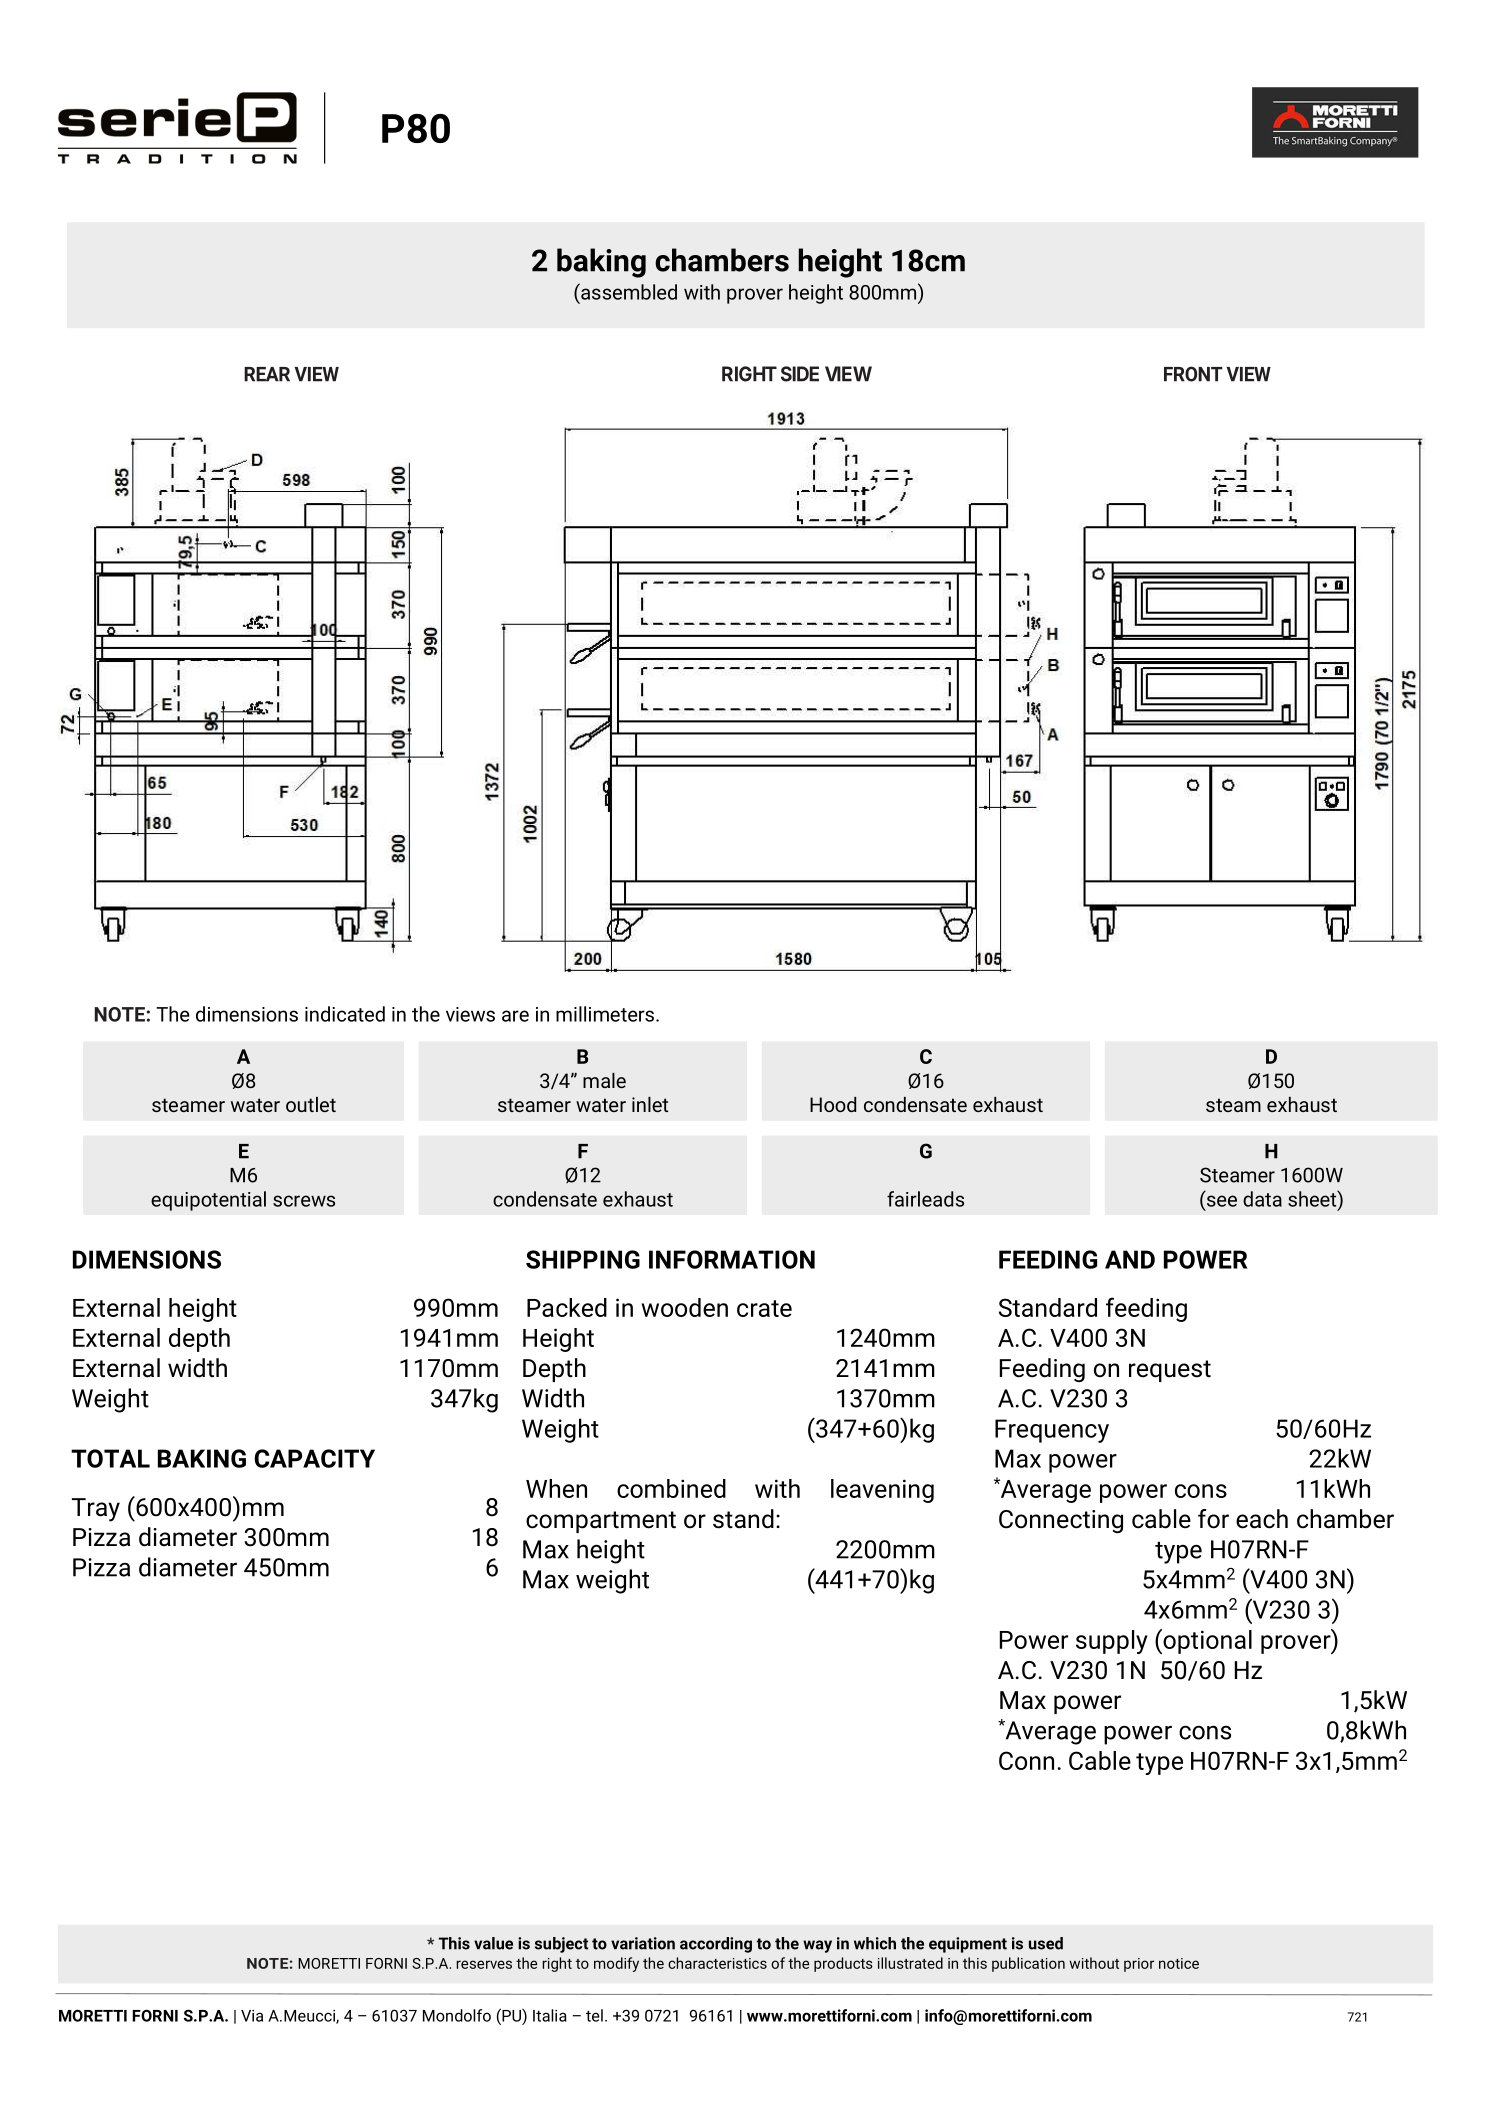  I want to click on REAR, so click(267, 374).
